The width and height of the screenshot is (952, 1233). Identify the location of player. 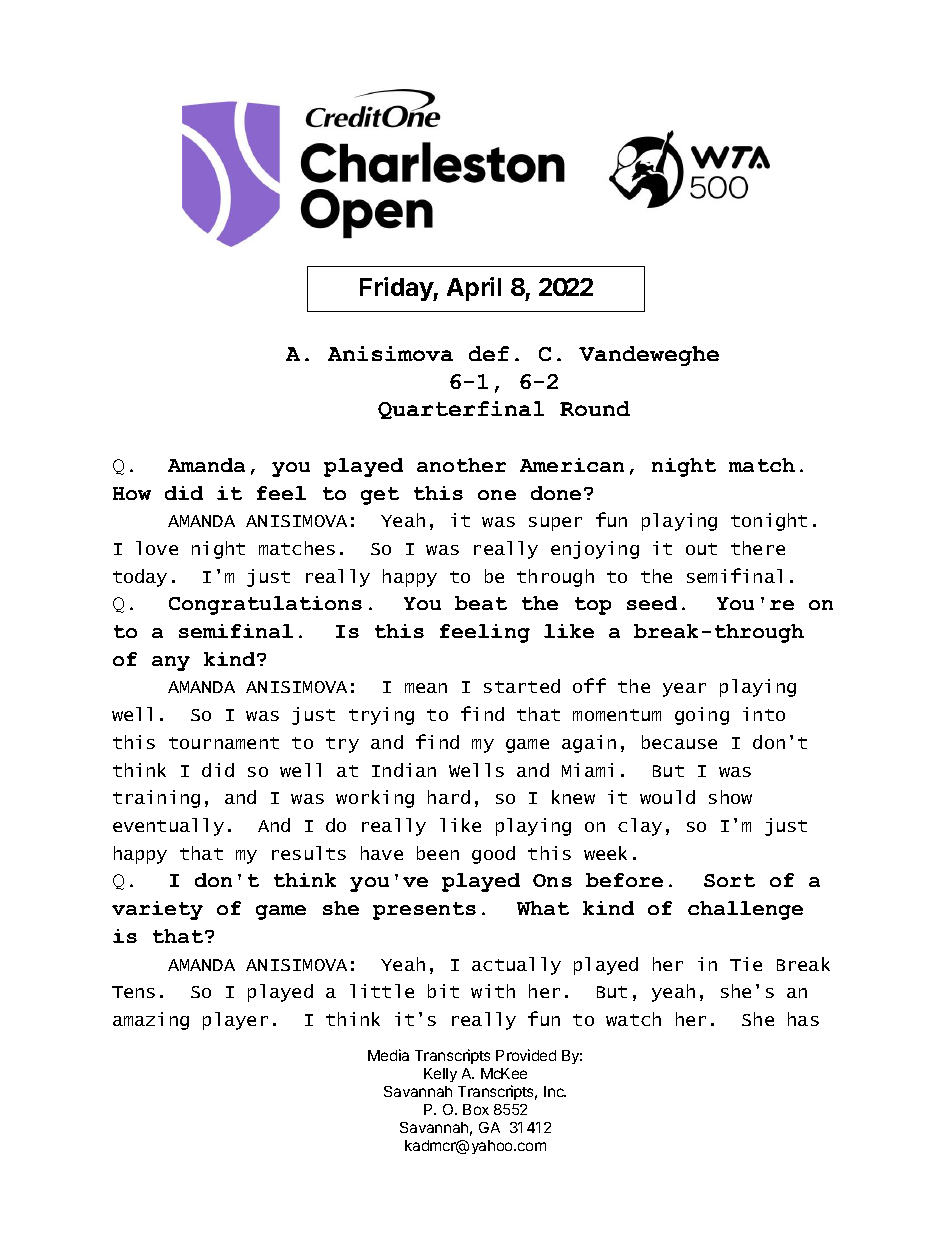
(235, 1021).
